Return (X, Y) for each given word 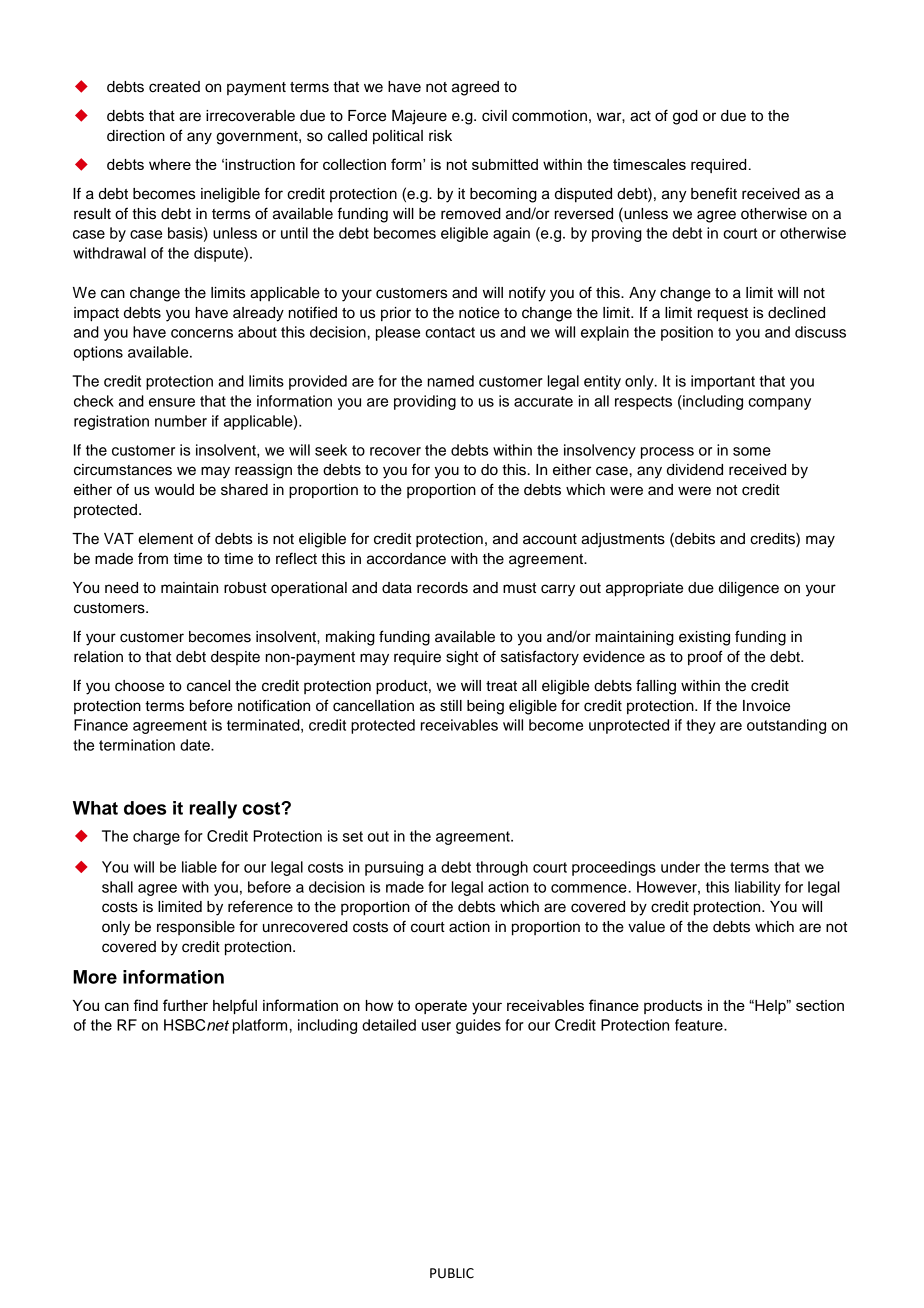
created (174, 87)
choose (139, 686)
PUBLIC (452, 1273)
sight (462, 658)
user (436, 1026)
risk (440, 136)
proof (705, 658)
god (685, 117)
